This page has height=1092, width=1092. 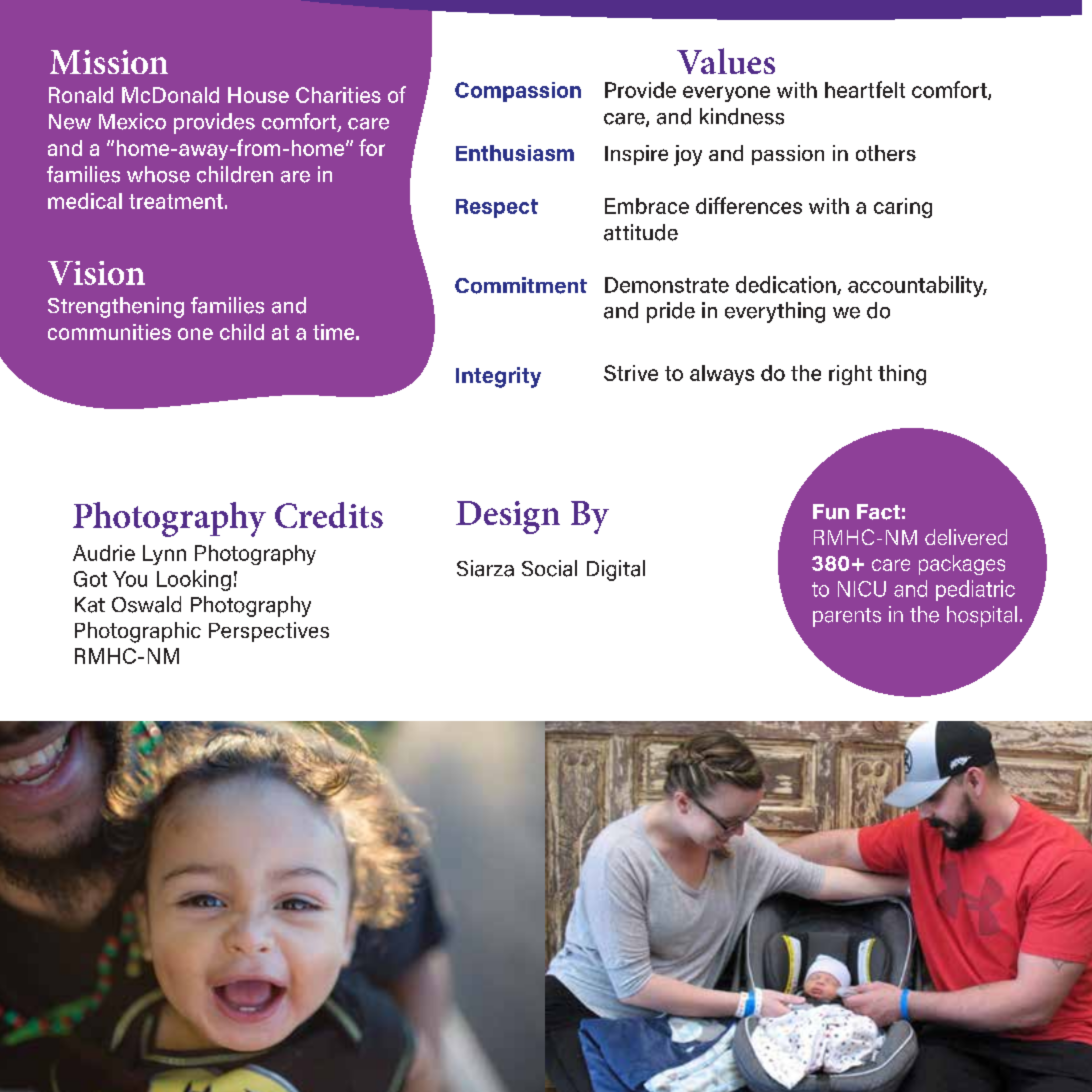 What do you see at coordinates (146, 604) in the page?
I see `Oswald` at bounding box center [146, 604].
